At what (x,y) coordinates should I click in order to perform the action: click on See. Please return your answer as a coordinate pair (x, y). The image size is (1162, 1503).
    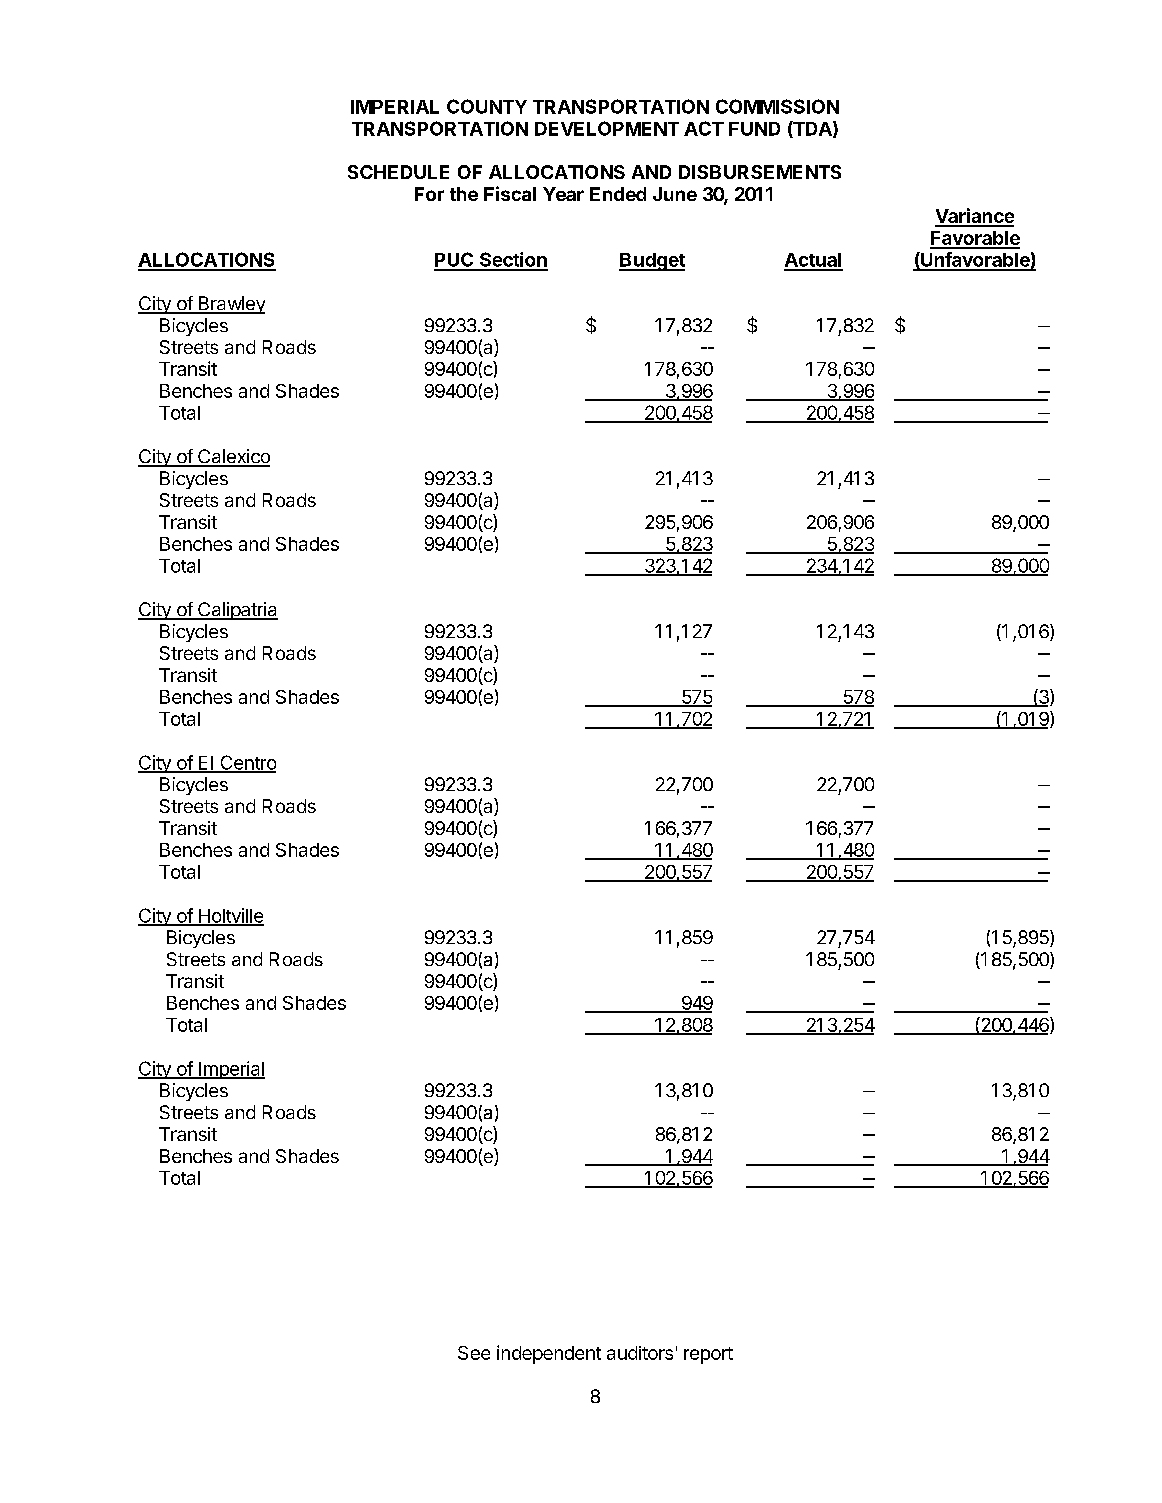
    Looking at the image, I should click on (474, 1353).
